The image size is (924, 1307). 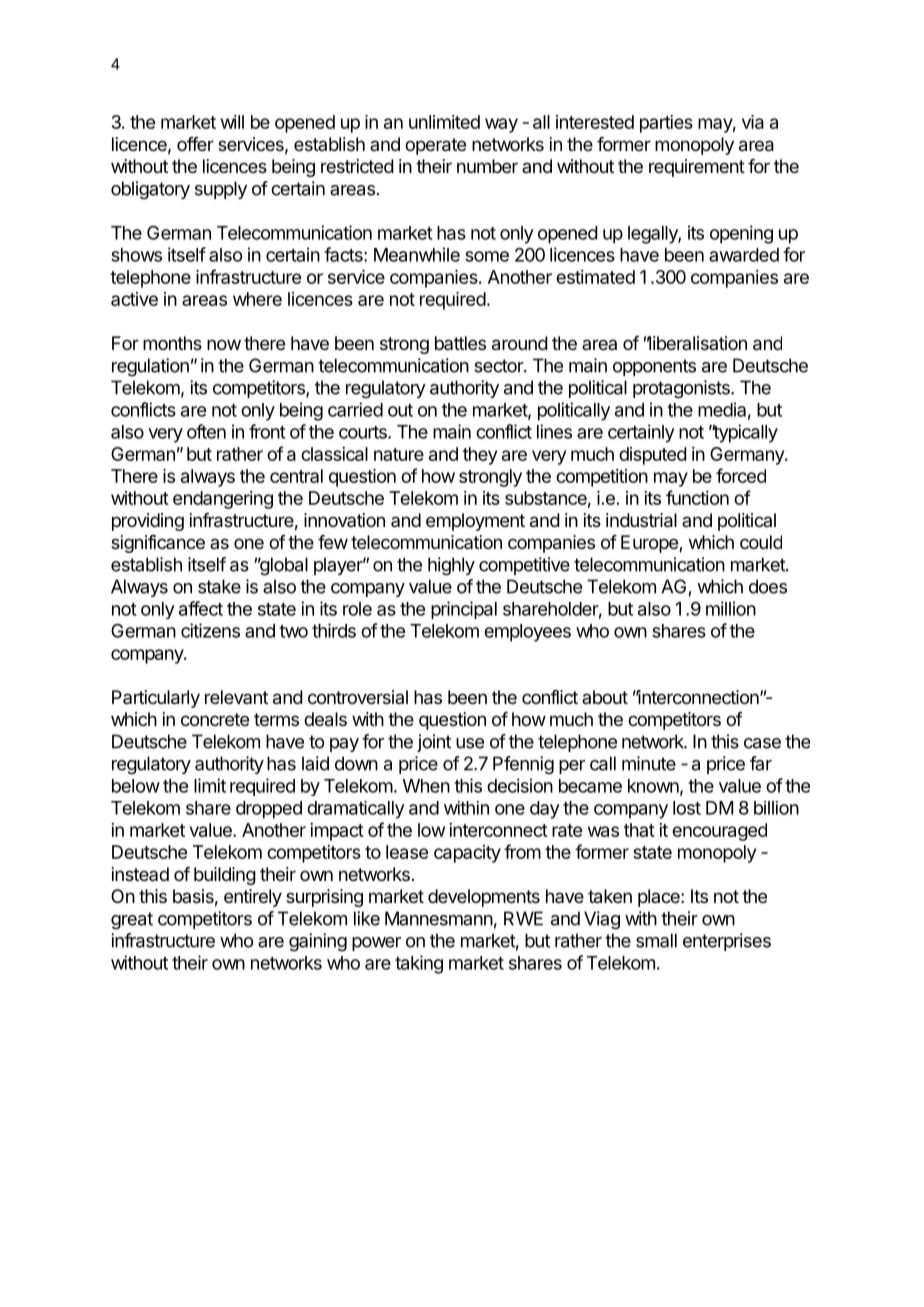 What do you see at coordinates (195, 144) in the page?
I see `offer` at bounding box center [195, 144].
